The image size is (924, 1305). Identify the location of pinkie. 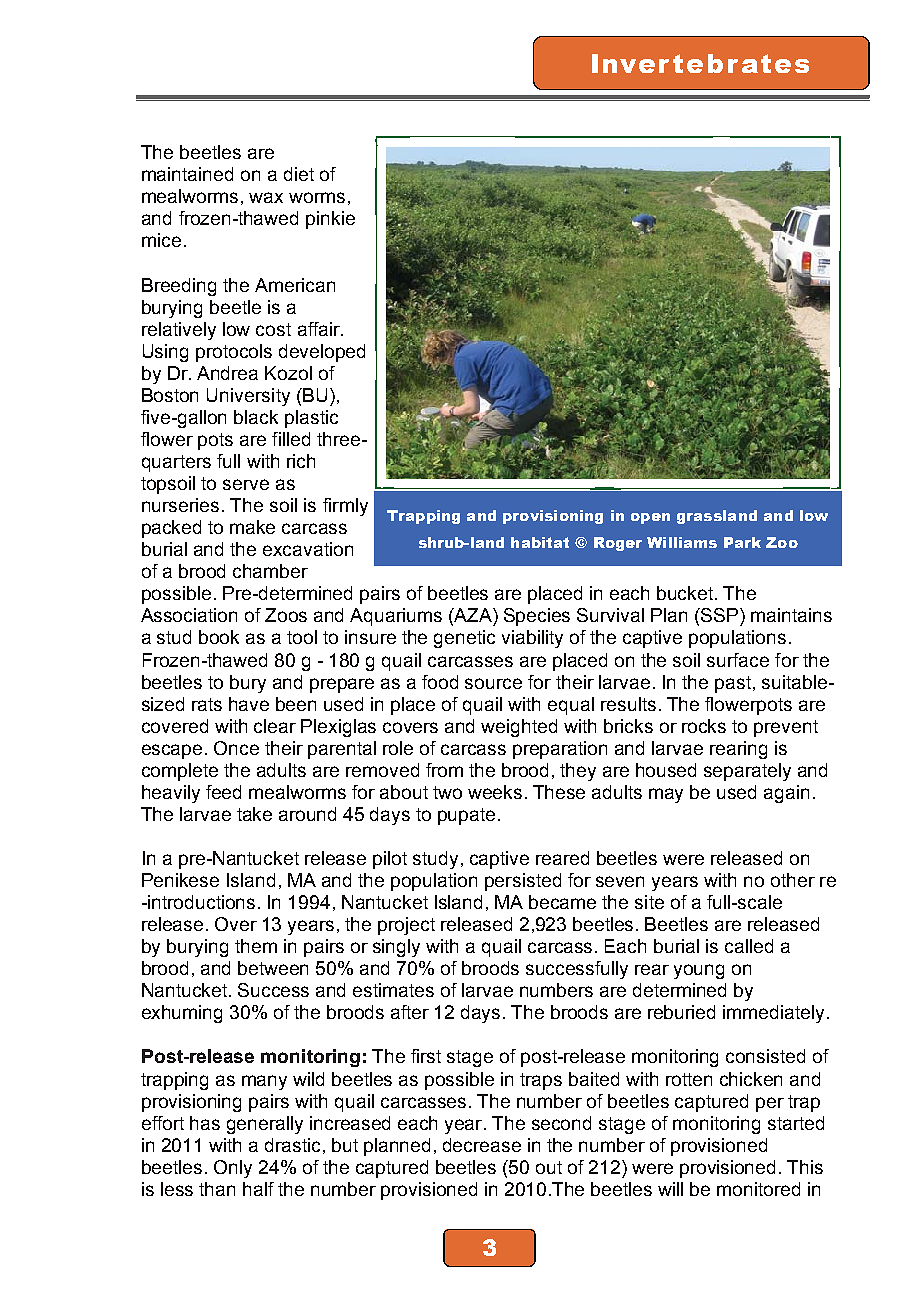
(330, 220).
